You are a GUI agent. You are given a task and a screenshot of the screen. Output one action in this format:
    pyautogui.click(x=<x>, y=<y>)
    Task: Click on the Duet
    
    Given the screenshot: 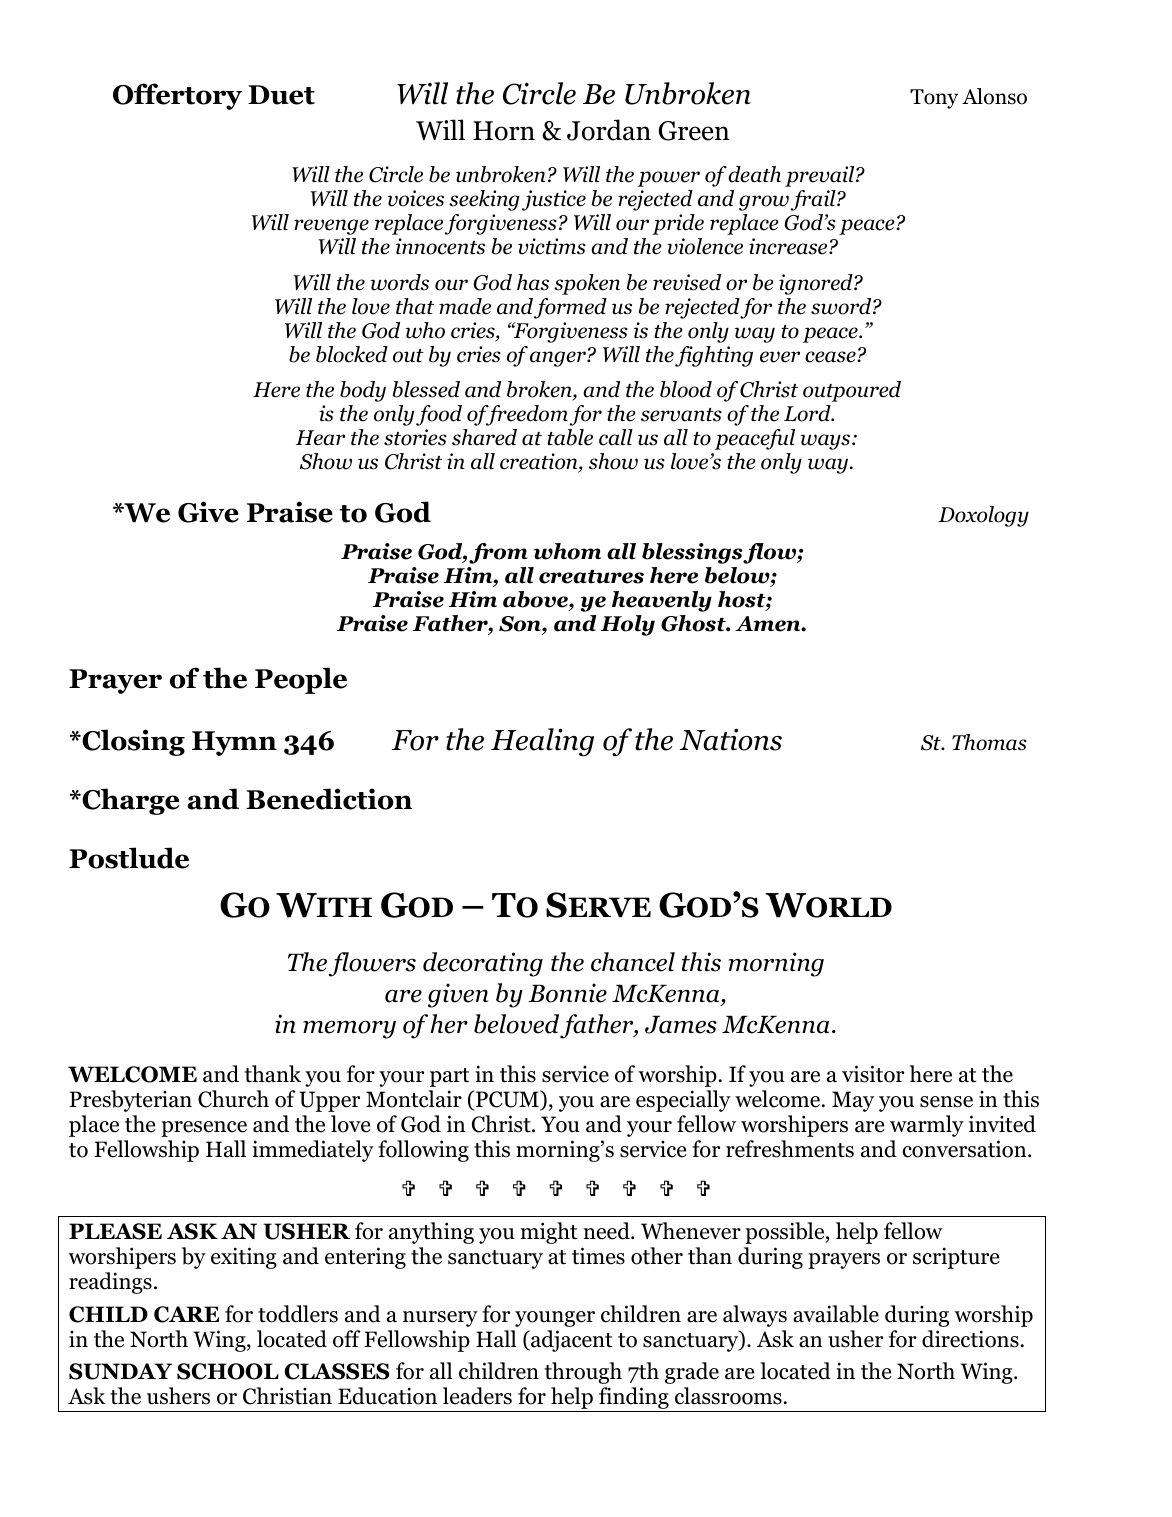 What is the action you would take?
    pyautogui.click(x=281, y=95)
